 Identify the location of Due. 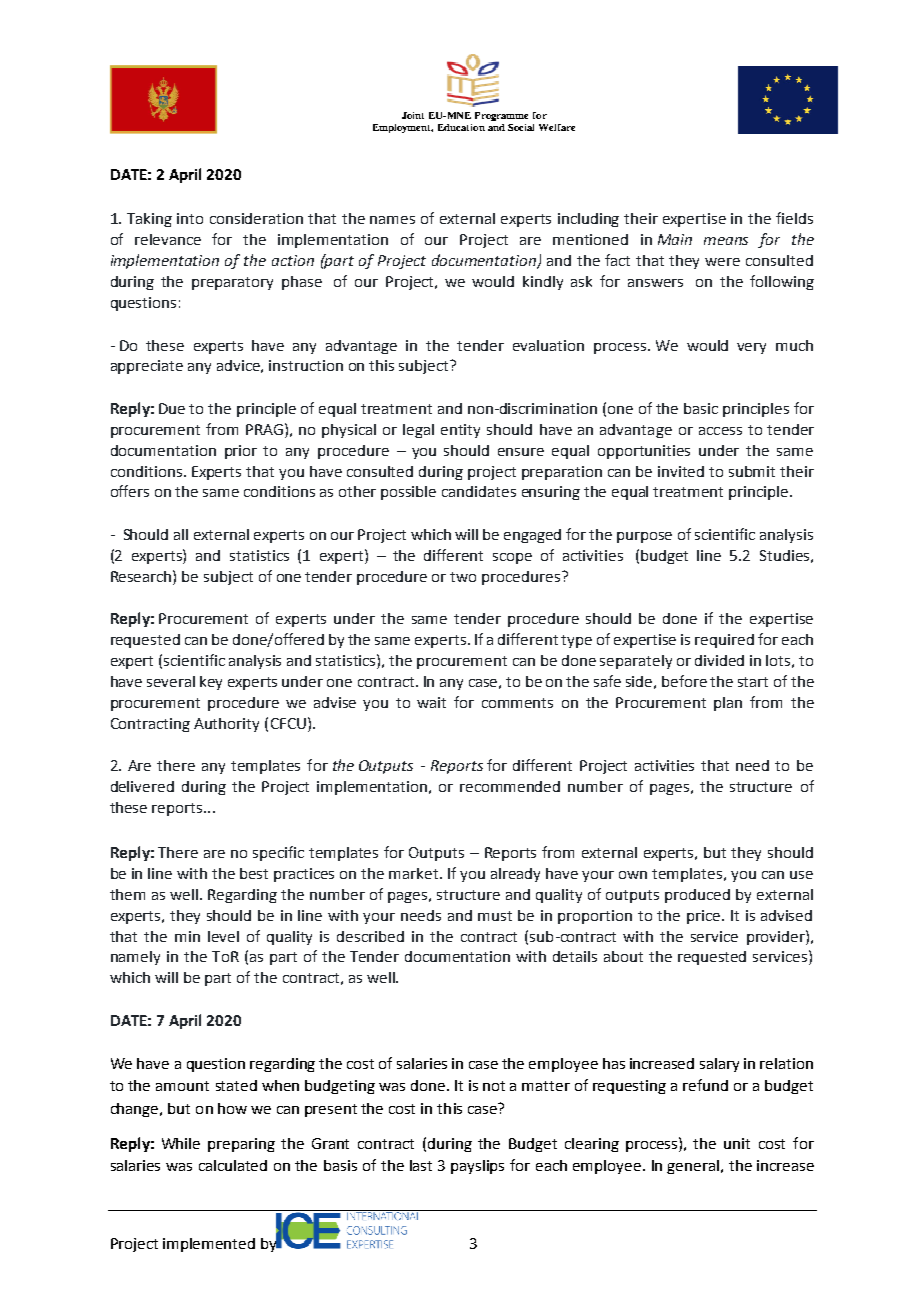
(172, 408).
